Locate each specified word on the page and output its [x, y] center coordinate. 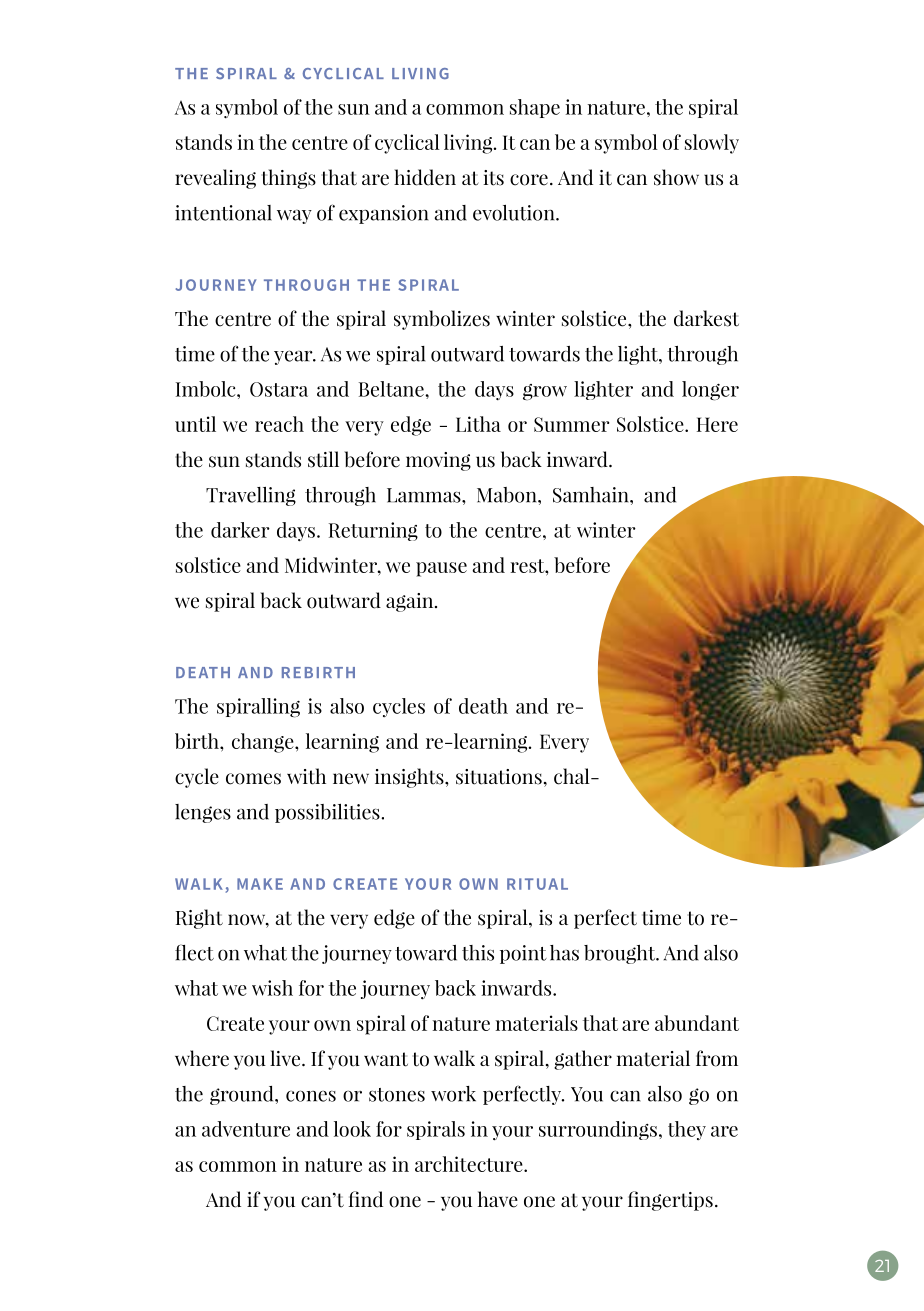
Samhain [592, 495]
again [411, 602]
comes [253, 779]
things [289, 179]
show [676, 177]
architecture [470, 1164]
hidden [425, 177]
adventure [246, 1129]
